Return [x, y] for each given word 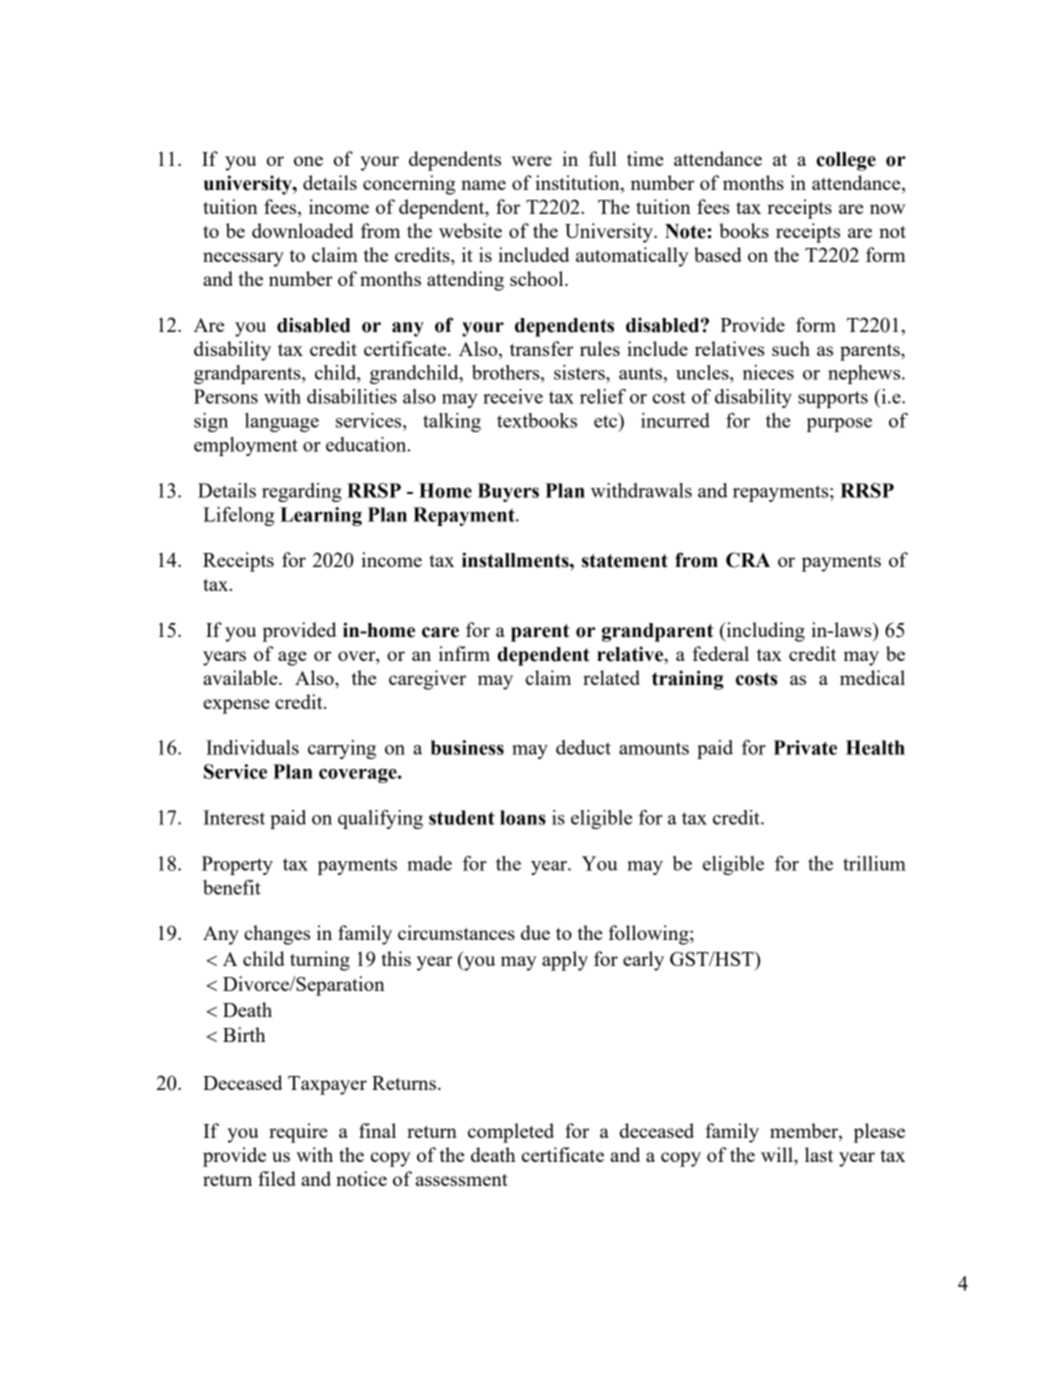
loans [523, 817]
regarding [302, 492]
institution [578, 184]
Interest [234, 817]
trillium [874, 863]
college [846, 161]
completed [511, 1133]
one [308, 161]
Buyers [508, 492]
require [298, 1133]
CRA [748, 560]
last [819, 1154]
